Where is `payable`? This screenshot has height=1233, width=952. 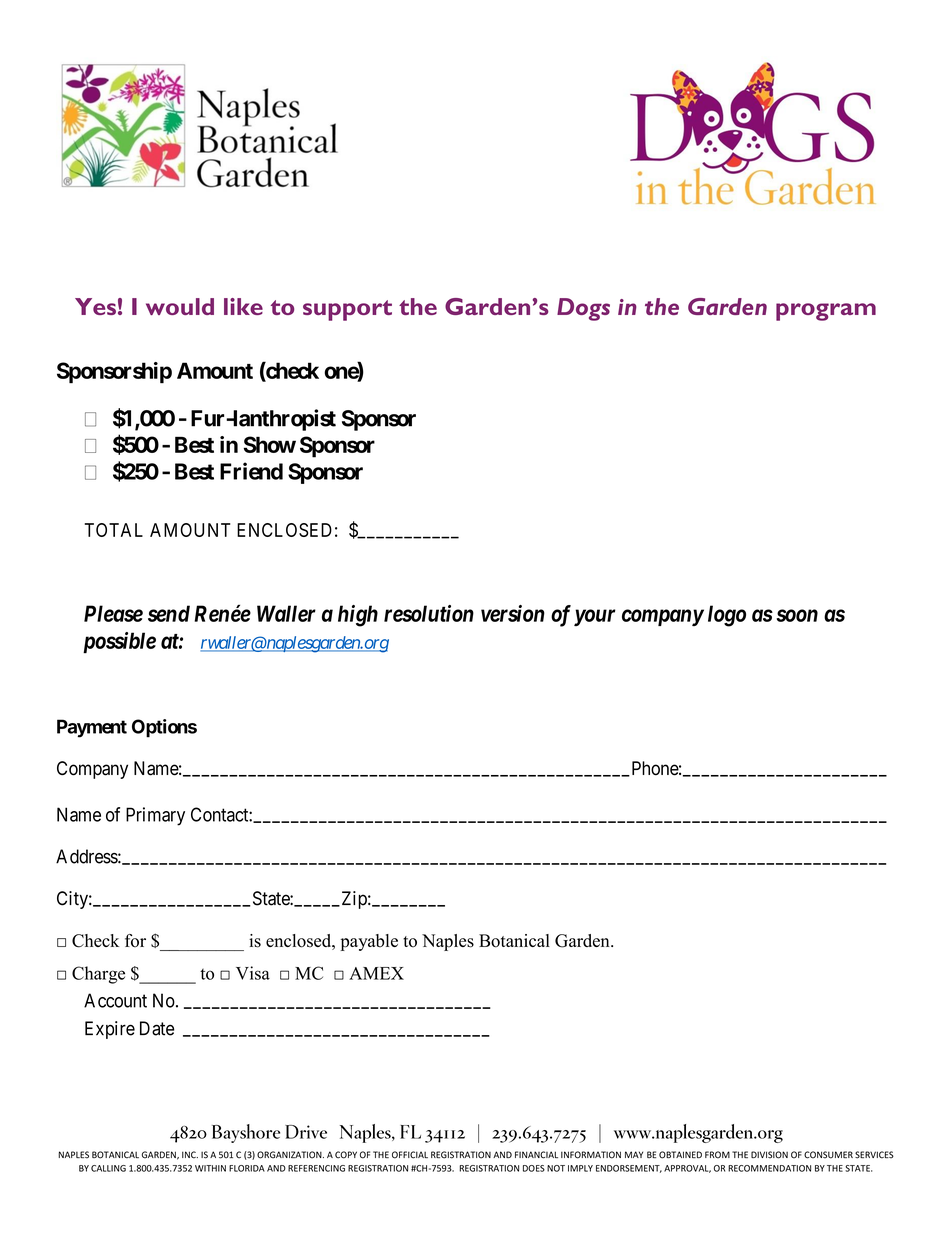 payable is located at coordinates (369, 942).
